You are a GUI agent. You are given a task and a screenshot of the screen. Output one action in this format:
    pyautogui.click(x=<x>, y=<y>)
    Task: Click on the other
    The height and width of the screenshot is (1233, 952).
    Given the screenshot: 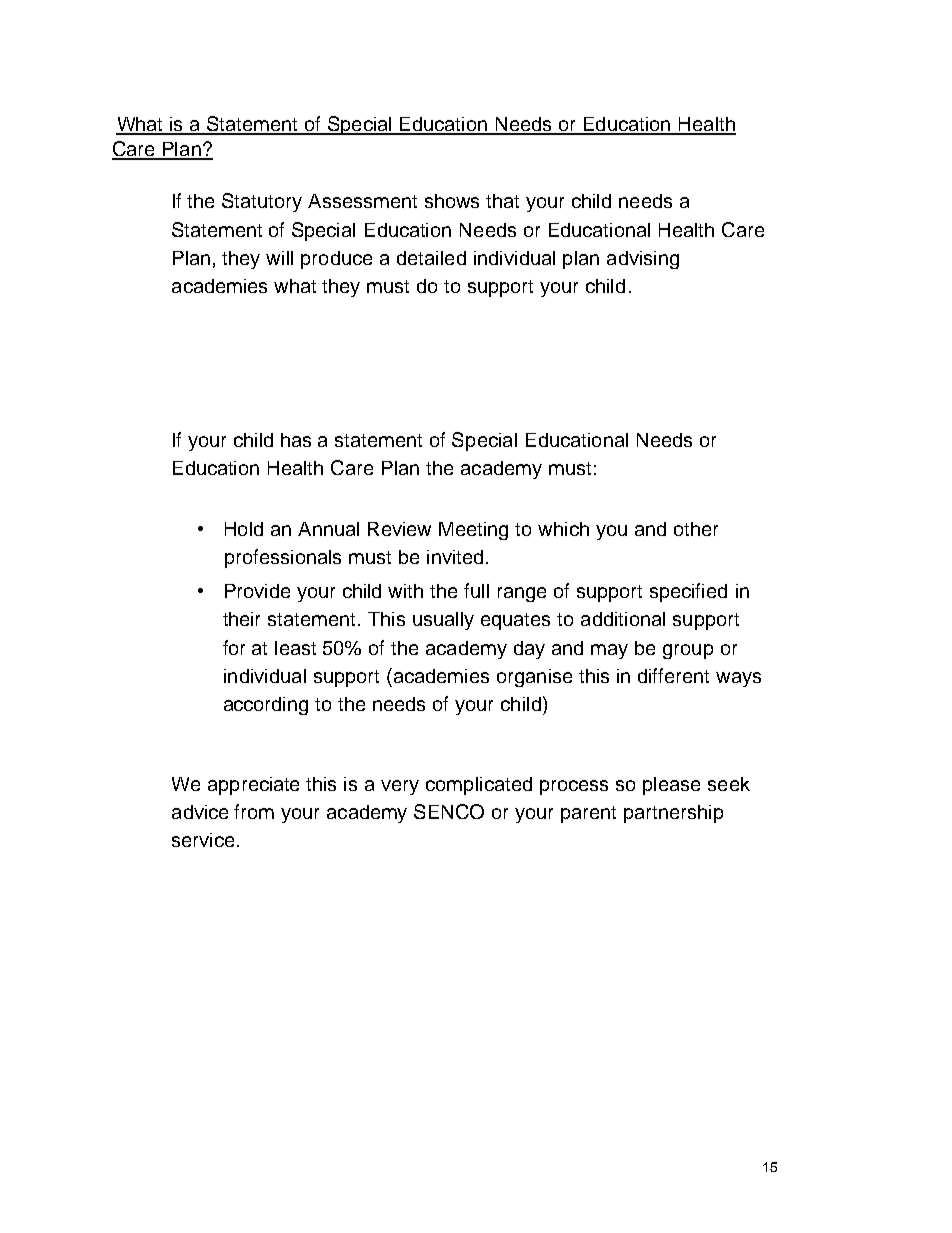 What is the action you would take?
    pyautogui.click(x=696, y=529)
